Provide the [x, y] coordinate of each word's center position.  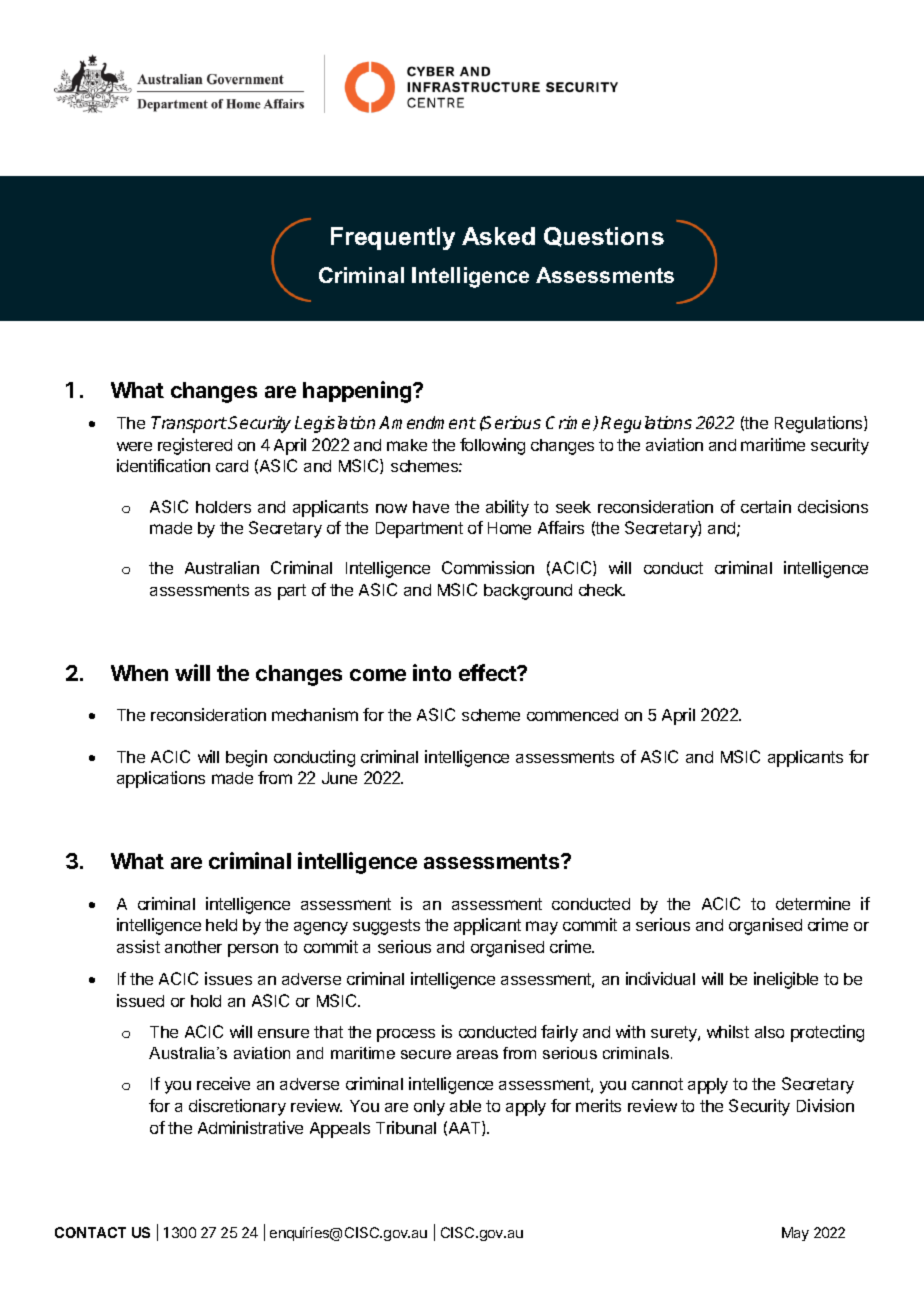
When [139, 673]
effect [489, 672]
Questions [604, 237]
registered [195, 446]
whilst [728, 1031]
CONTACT [90, 1232]
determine [813, 903]
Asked [498, 236]
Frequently [393, 238]
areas [477, 1054]
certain [766, 506]
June [339, 778]
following [492, 446]
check [602, 590]
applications [161, 779]
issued [140, 1000]
